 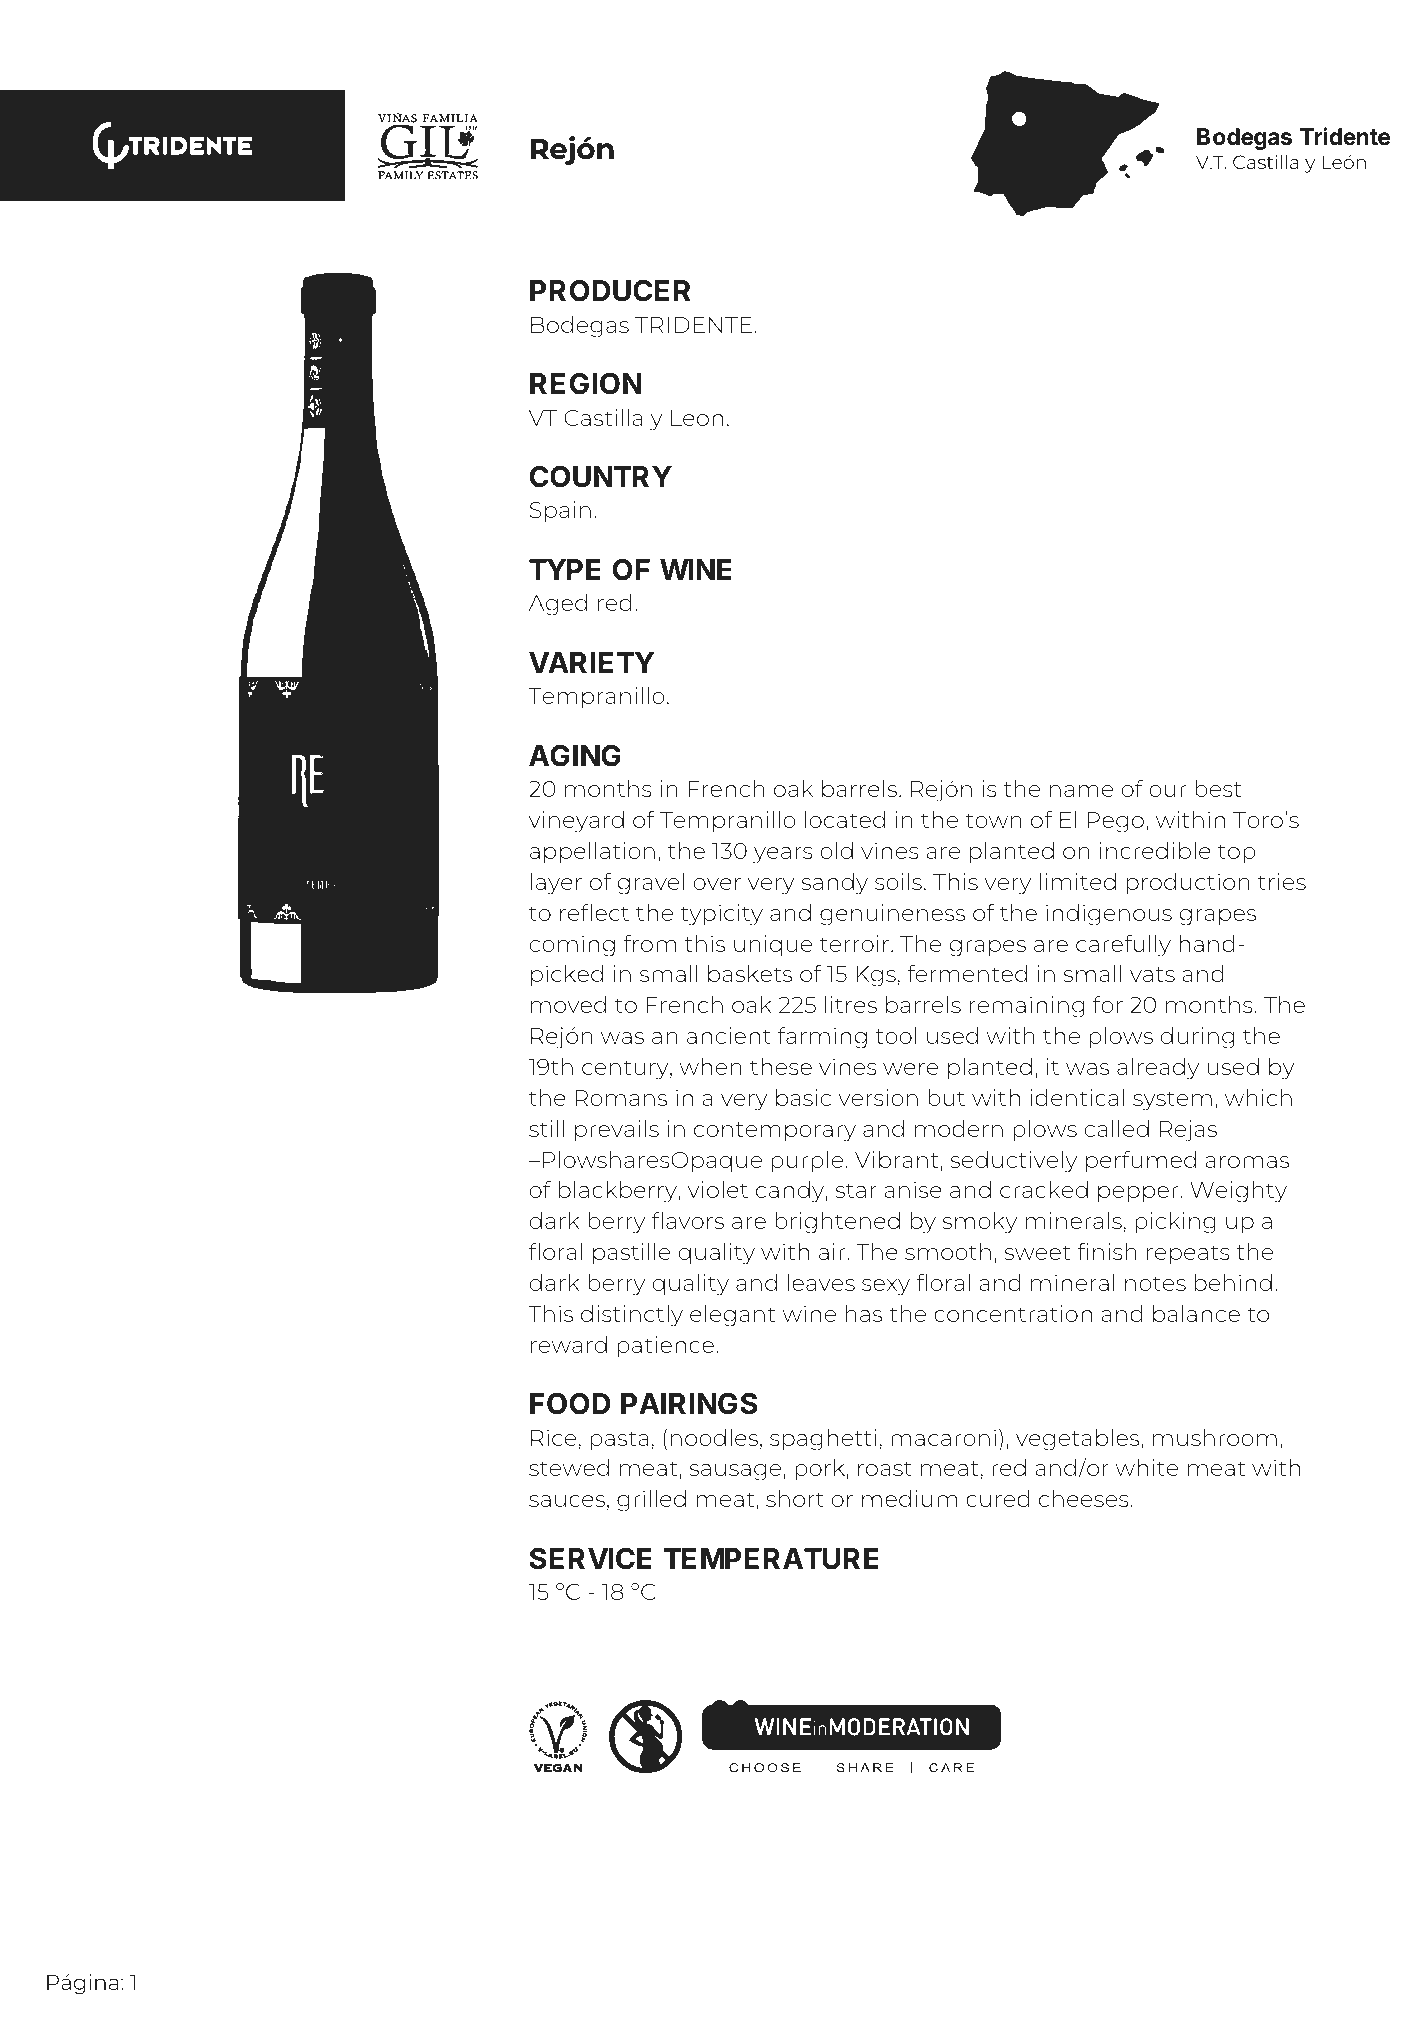 What do you see at coordinates (959, 1128) in the image?
I see `modern` at bounding box center [959, 1128].
